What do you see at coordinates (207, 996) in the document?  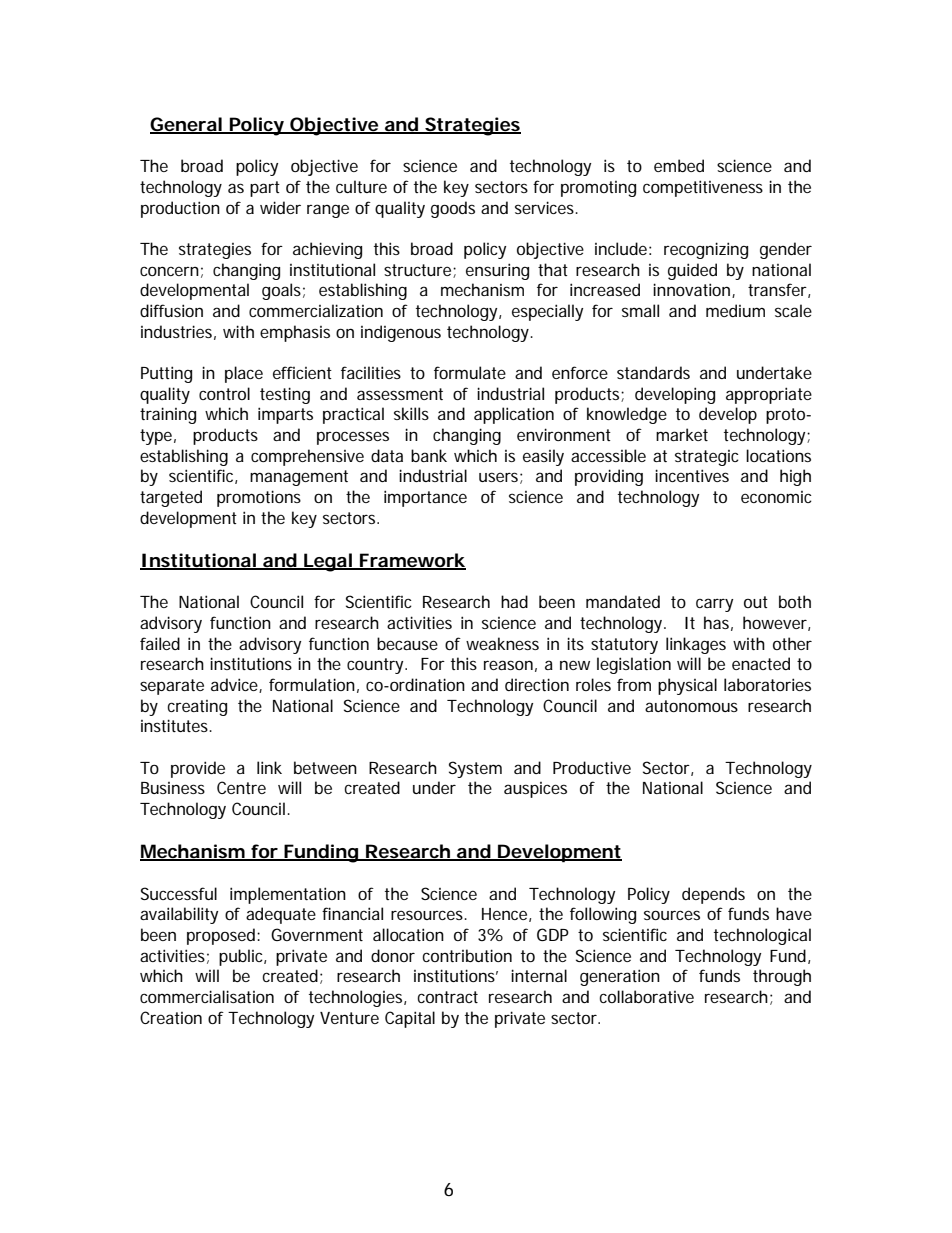 I see `commercialisation` at bounding box center [207, 996].
